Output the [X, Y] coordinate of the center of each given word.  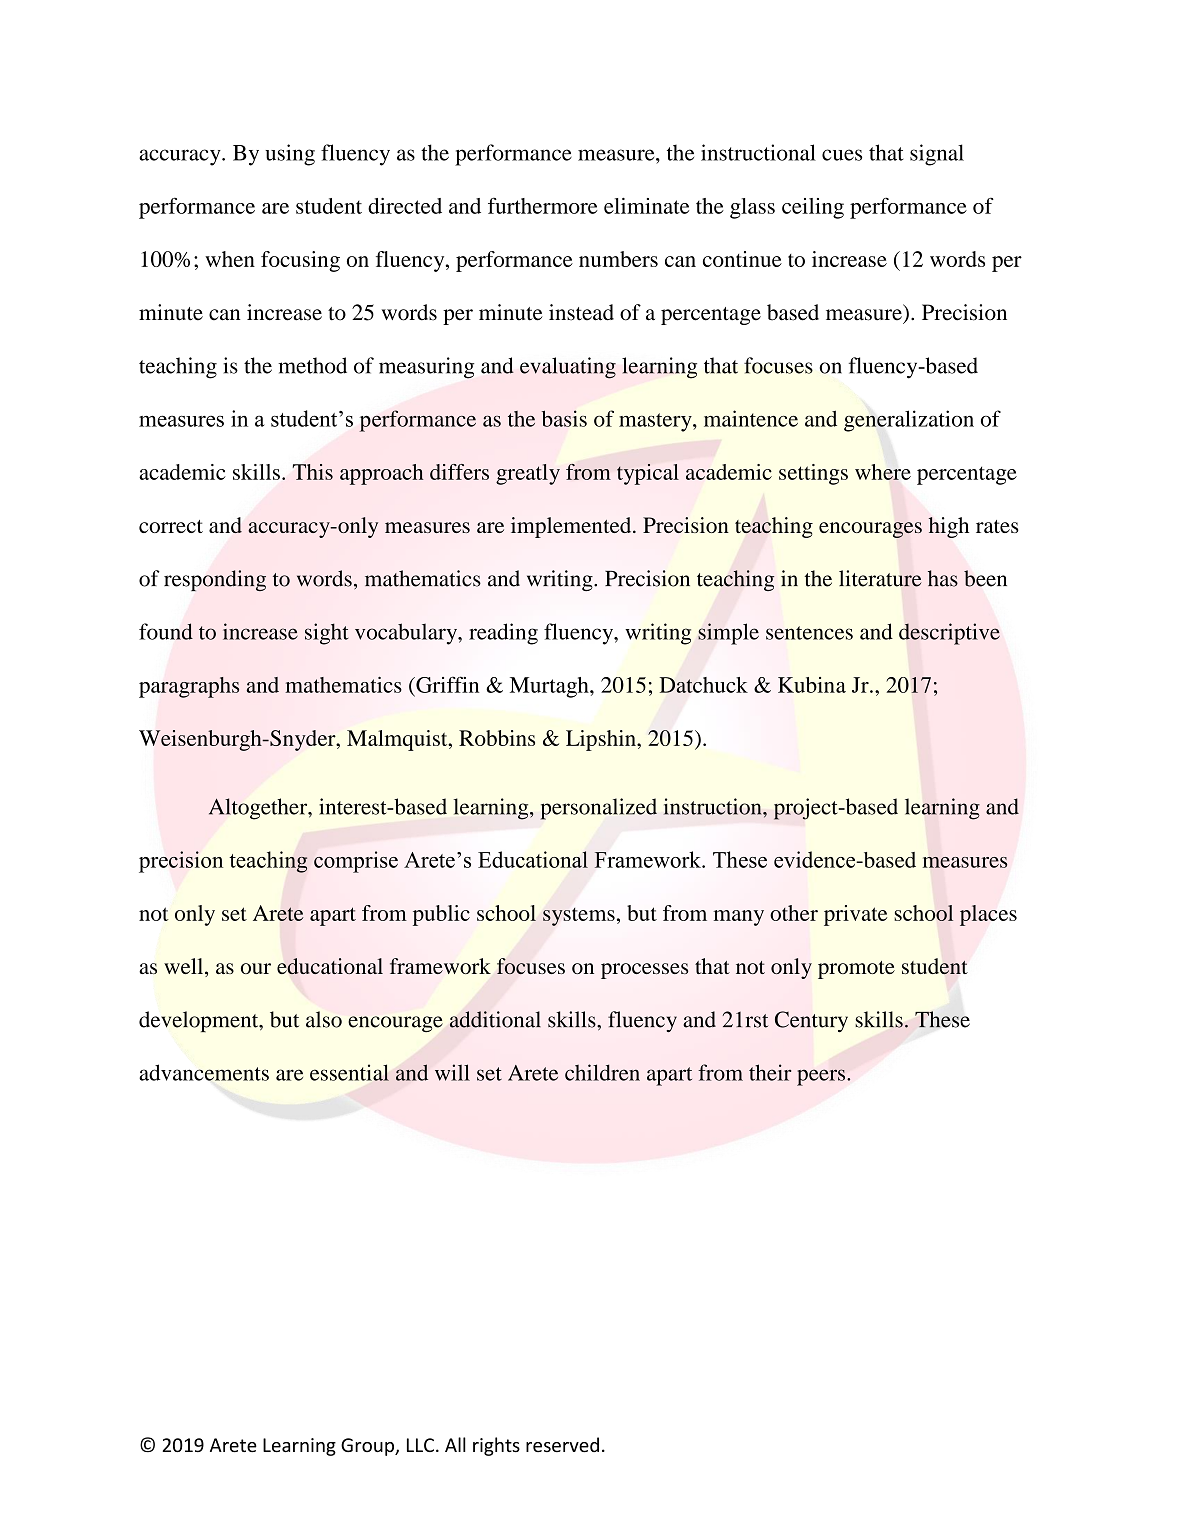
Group [368, 1447]
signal [937, 155]
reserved [562, 1444]
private [855, 915]
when [230, 259]
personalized [598, 809]
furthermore [543, 206]
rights [496, 1446]
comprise [356, 862]
